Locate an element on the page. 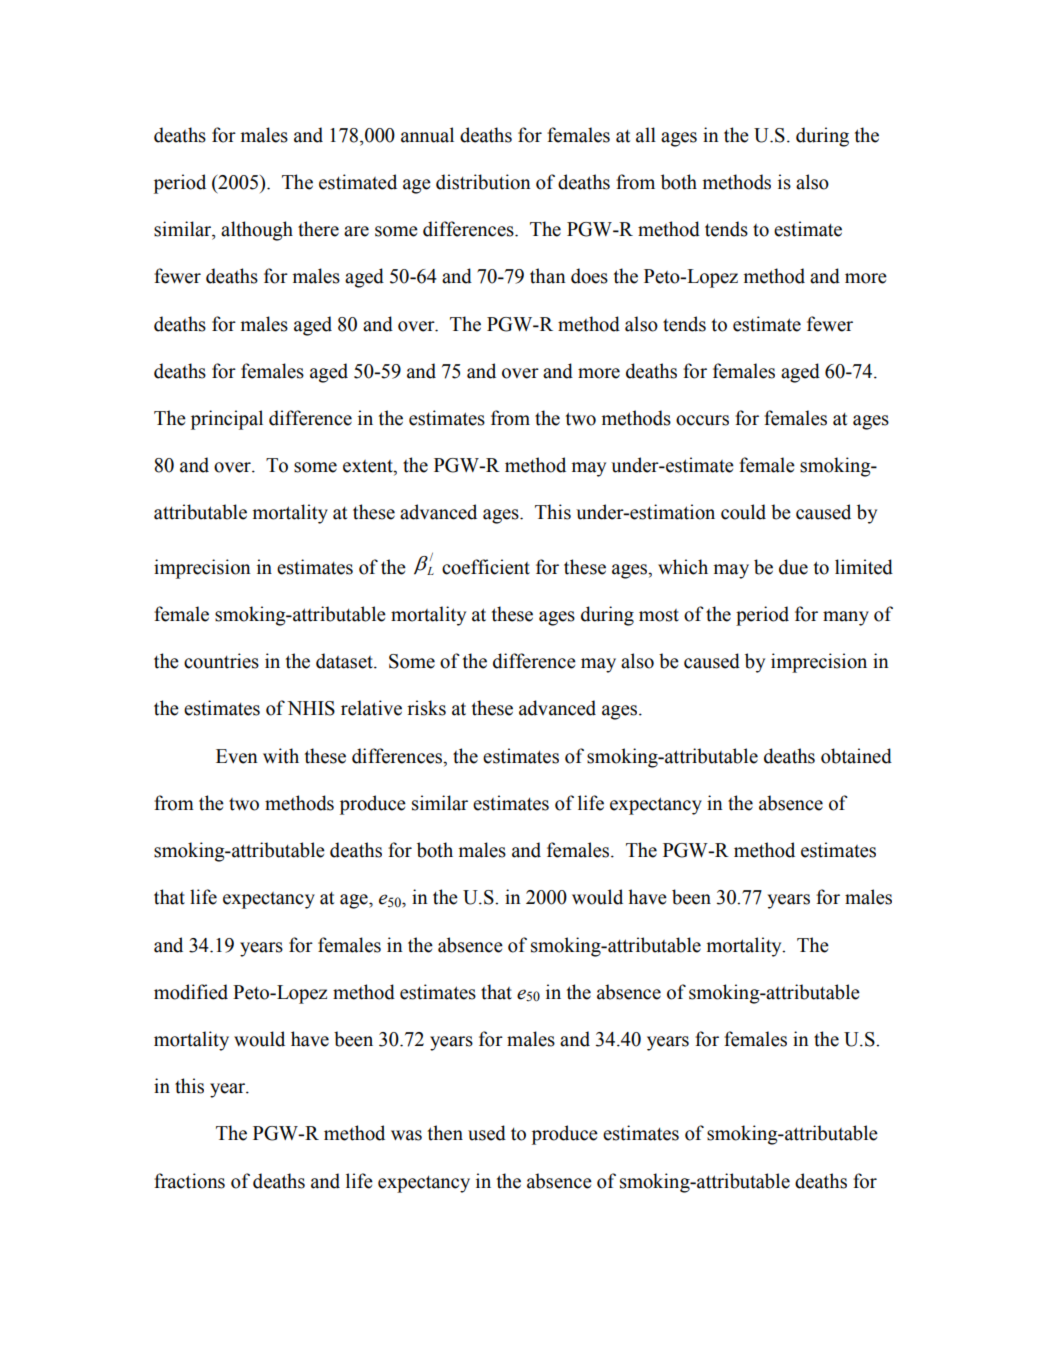  all is located at coordinates (646, 135).
